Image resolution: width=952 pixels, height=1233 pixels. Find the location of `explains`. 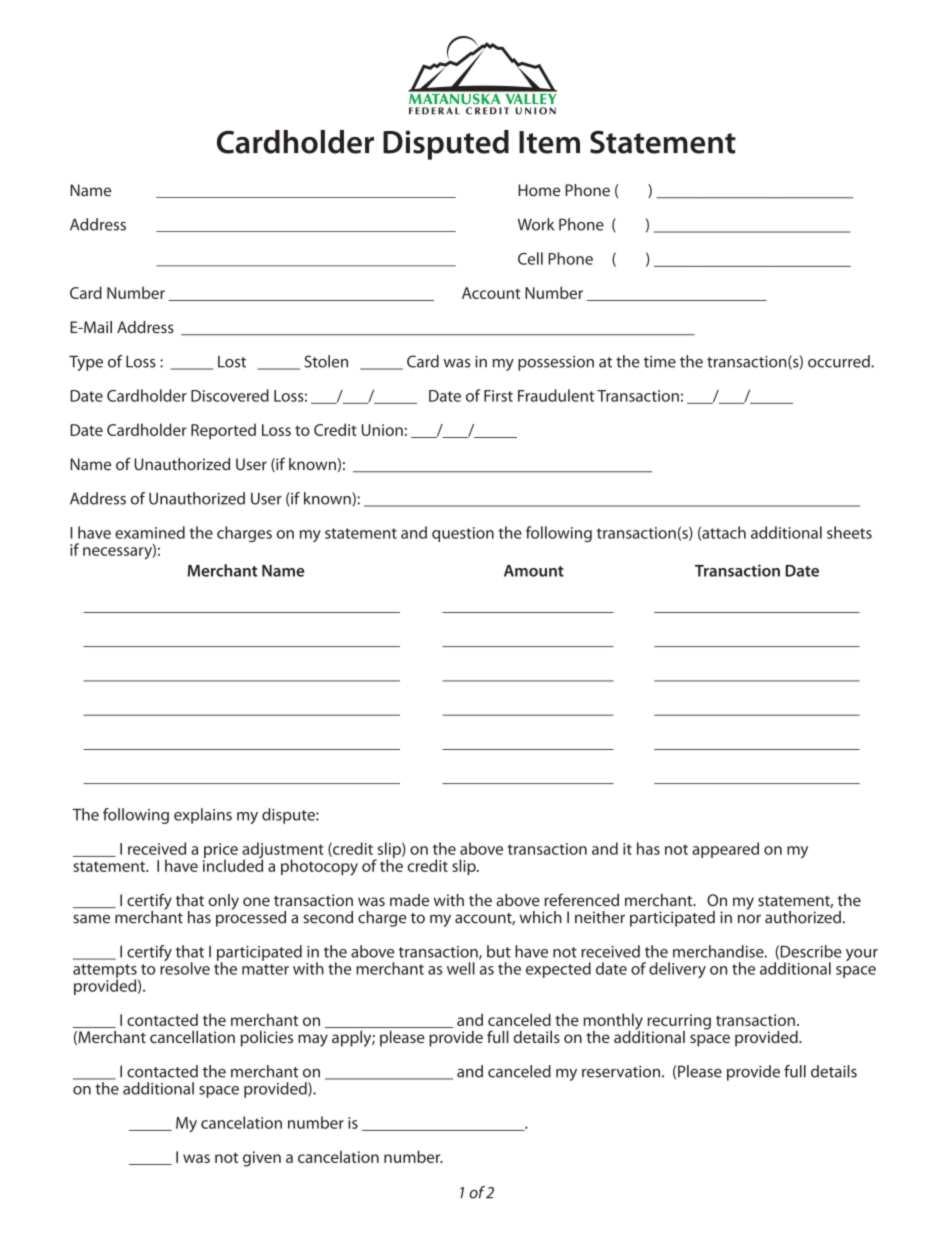

explains is located at coordinates (203, 816).
